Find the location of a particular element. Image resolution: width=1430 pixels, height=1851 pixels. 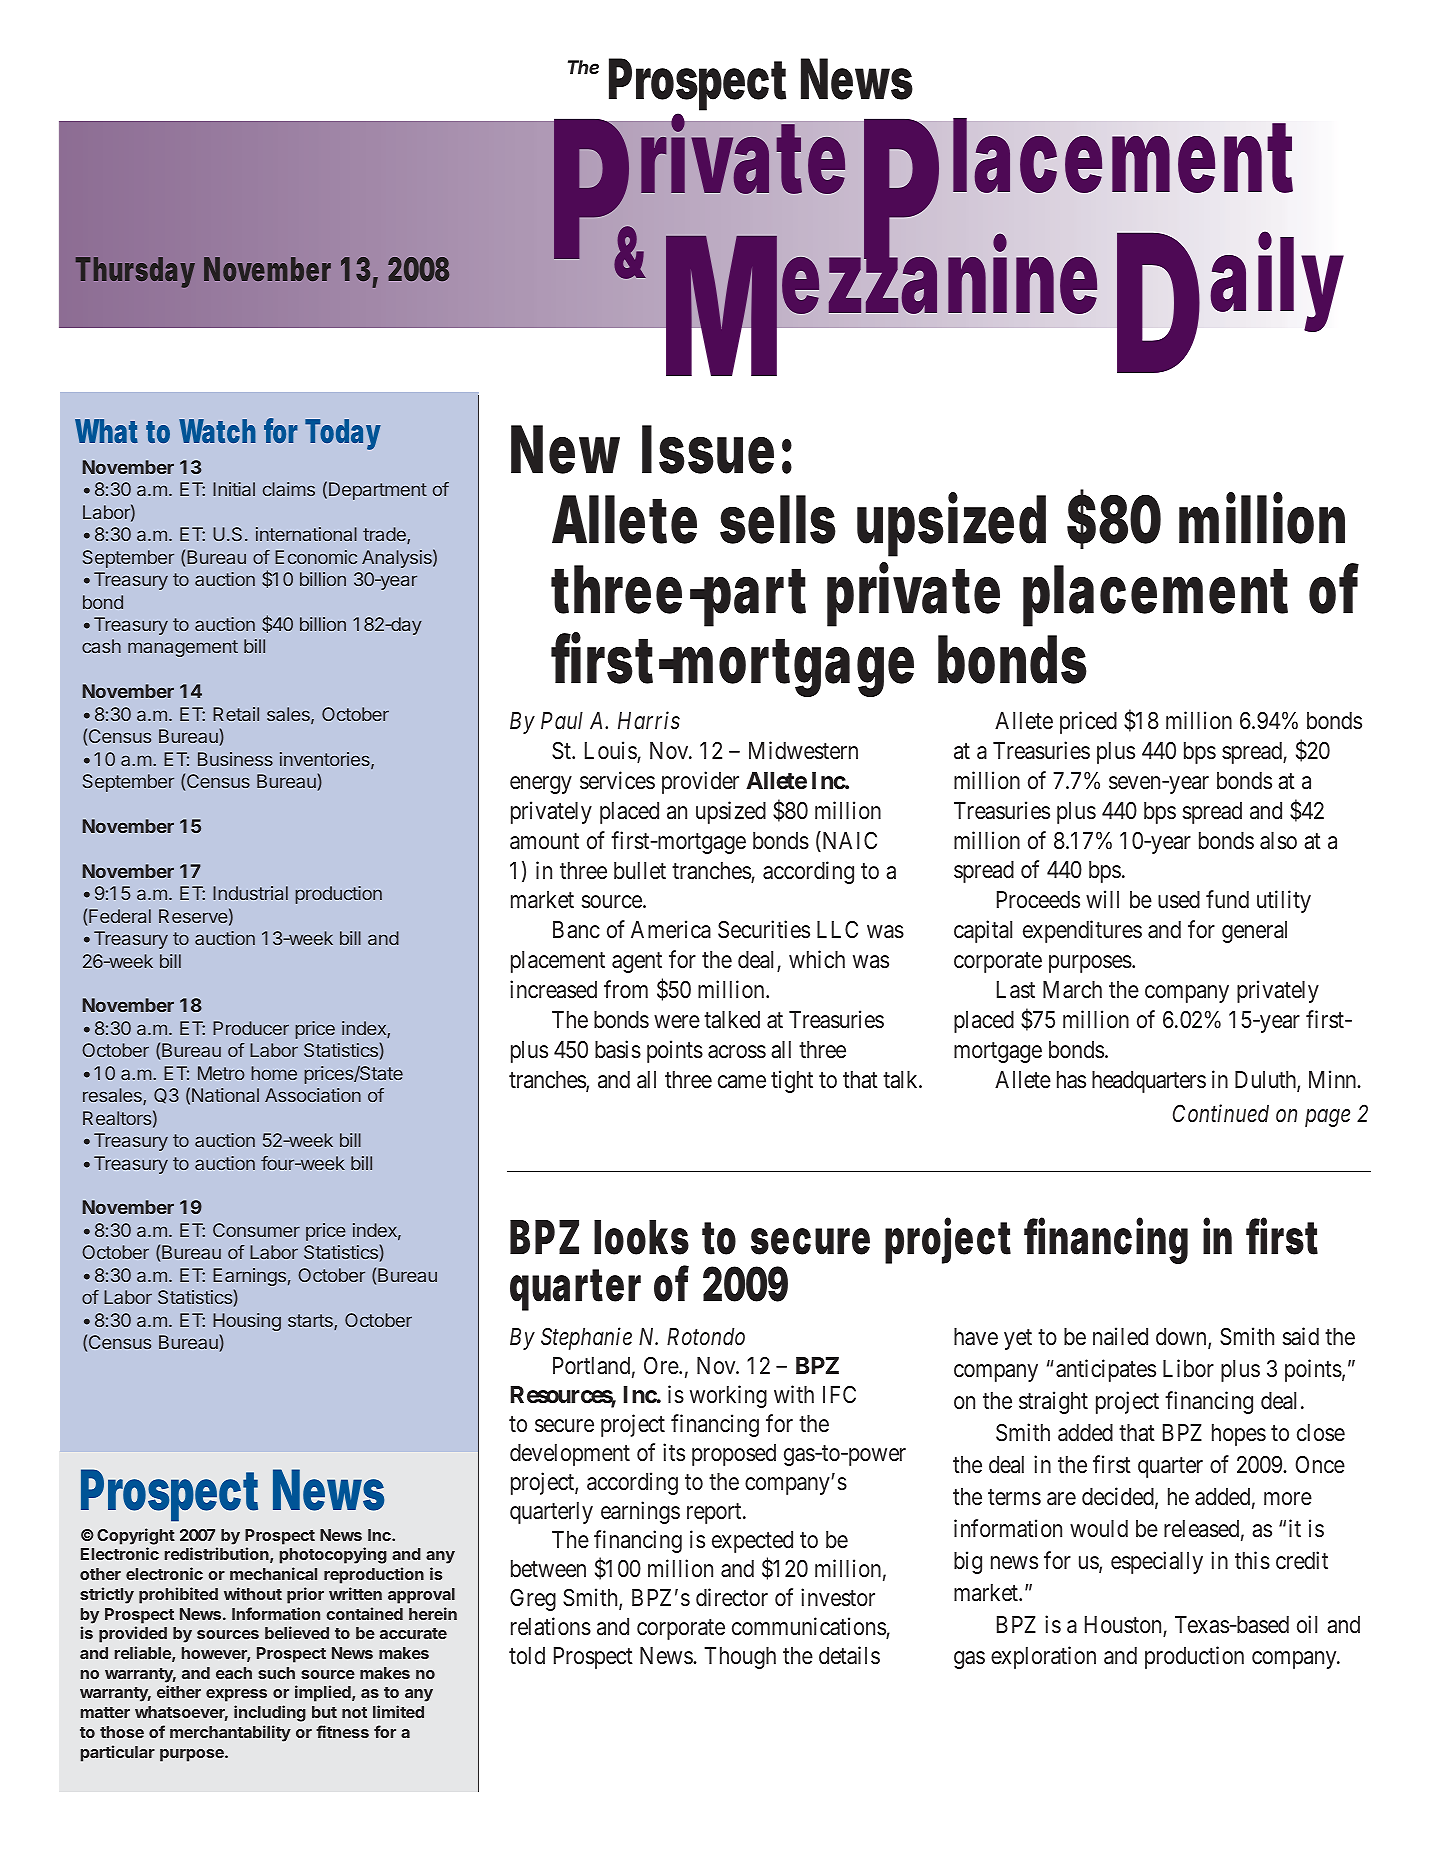

Consumer is located at coordinates (256, 1230).
